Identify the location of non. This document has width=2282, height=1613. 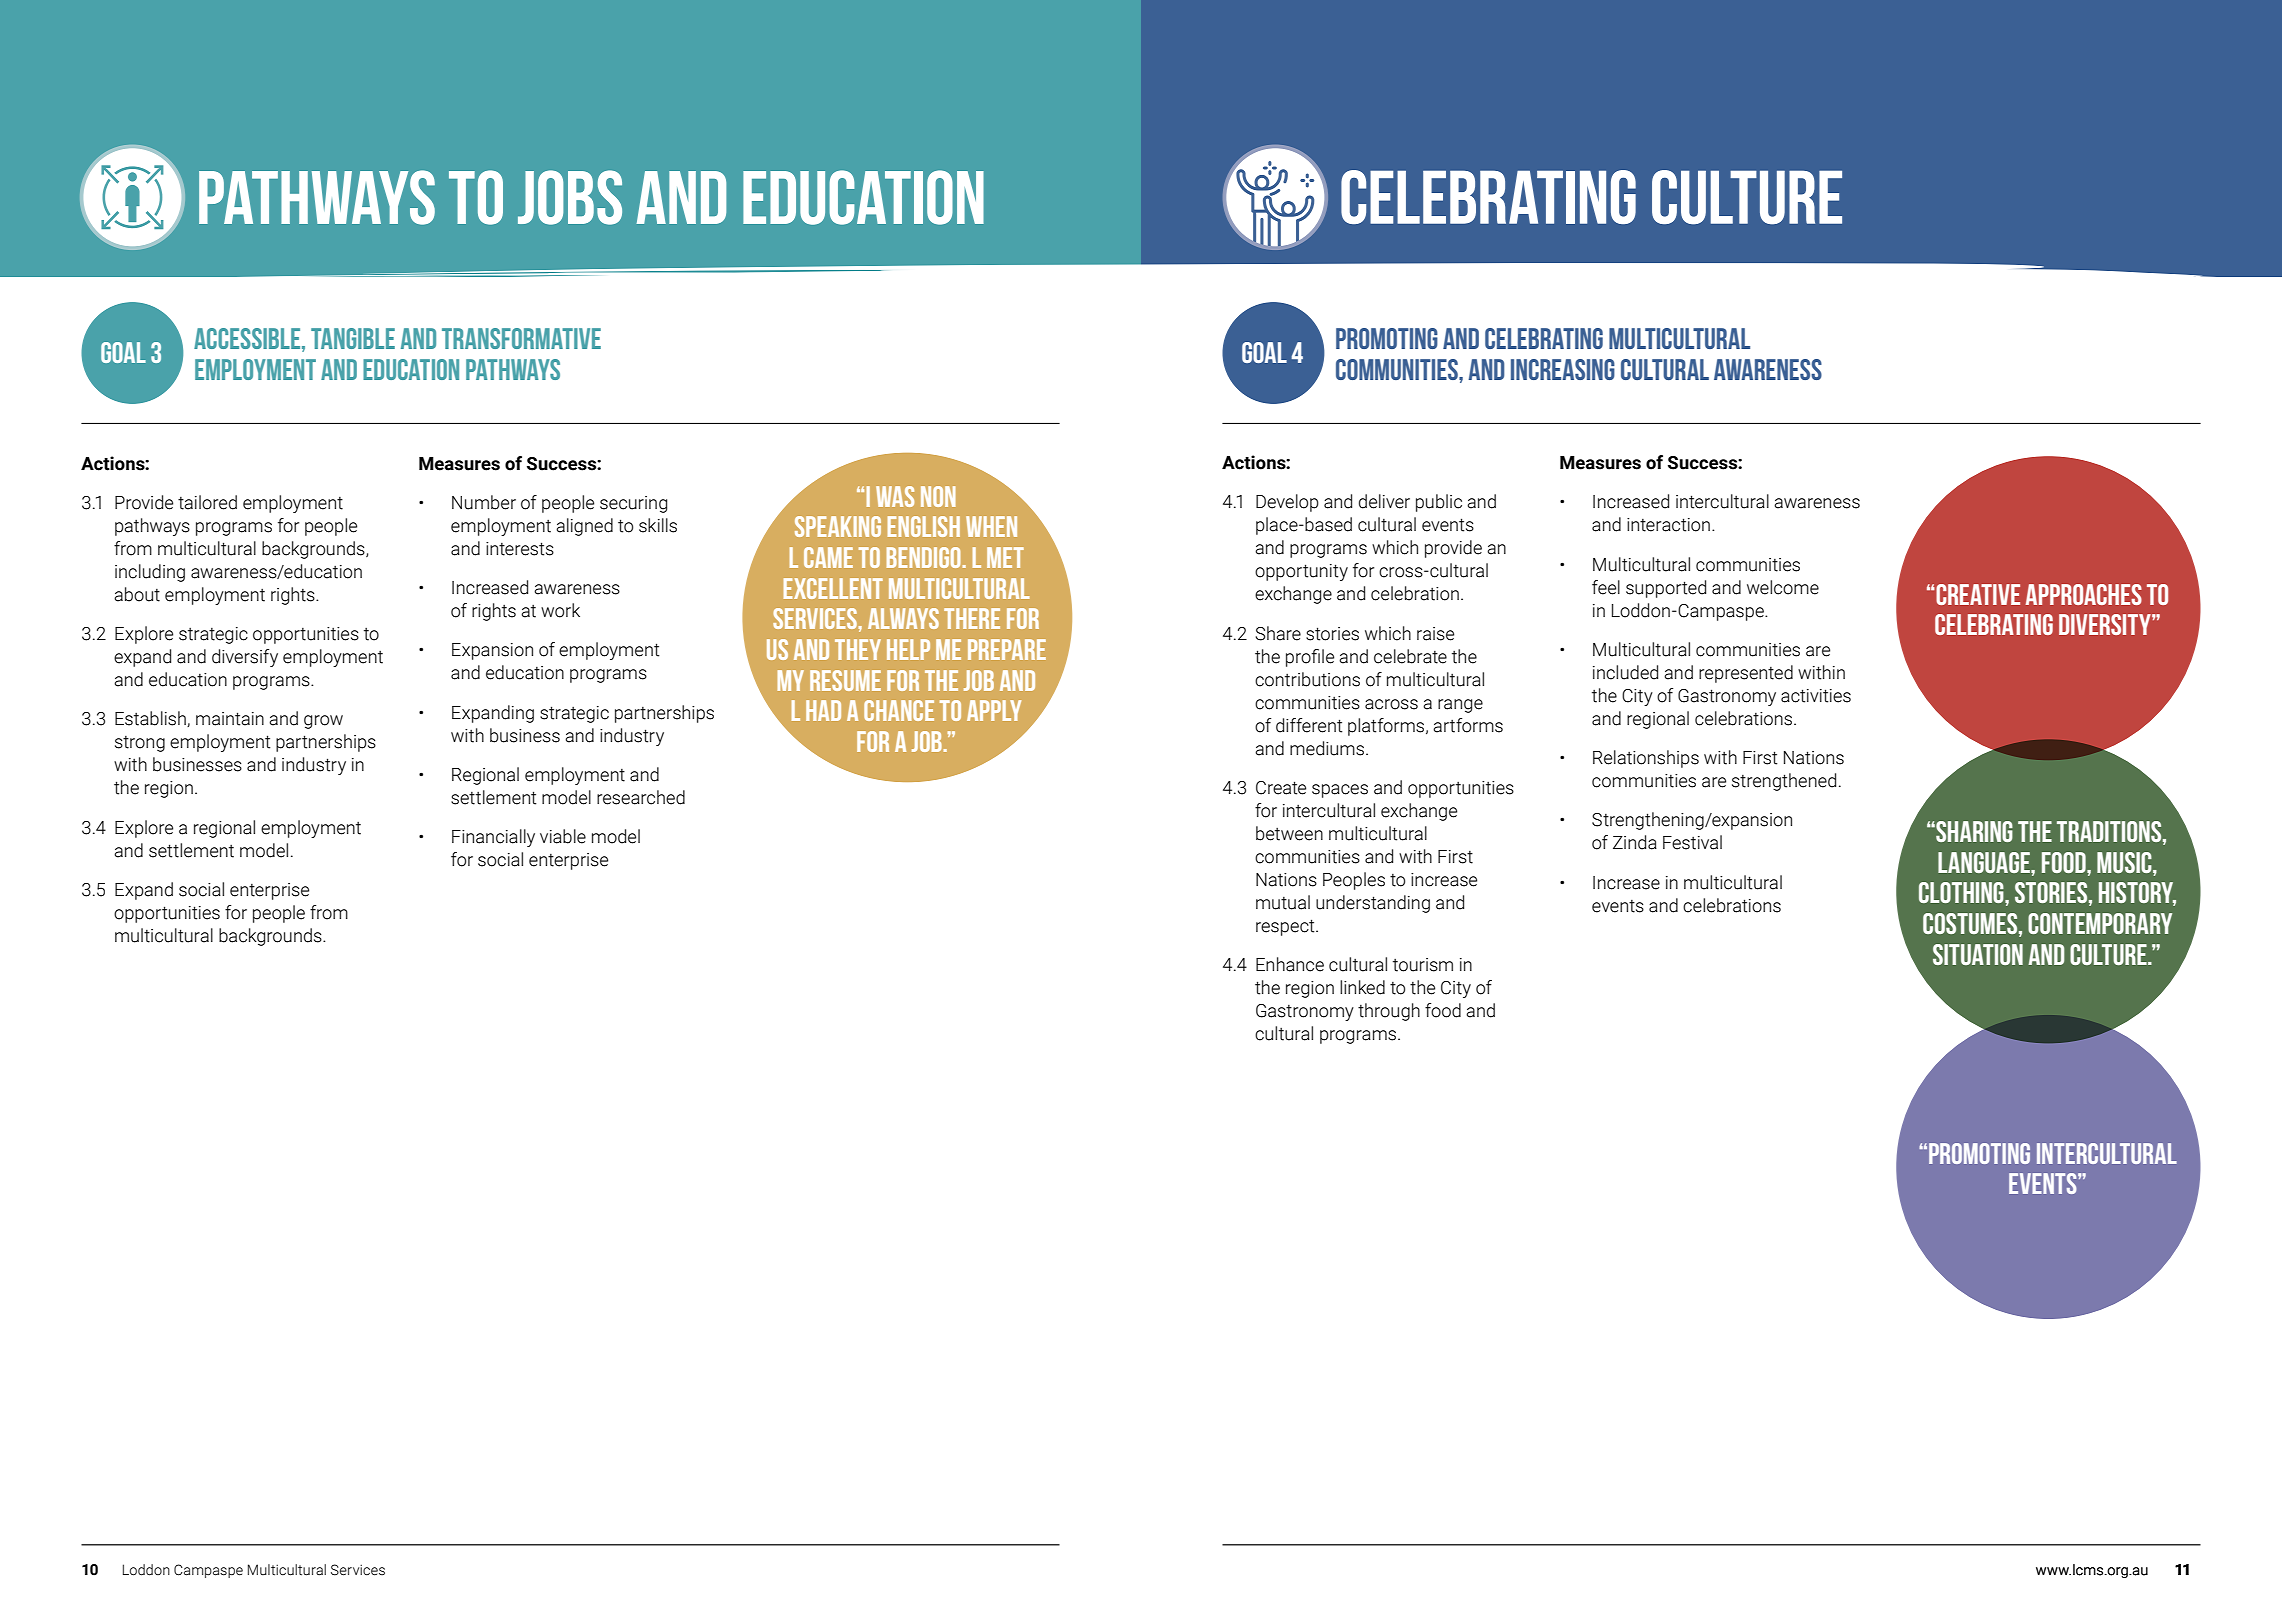
(938, 496).
